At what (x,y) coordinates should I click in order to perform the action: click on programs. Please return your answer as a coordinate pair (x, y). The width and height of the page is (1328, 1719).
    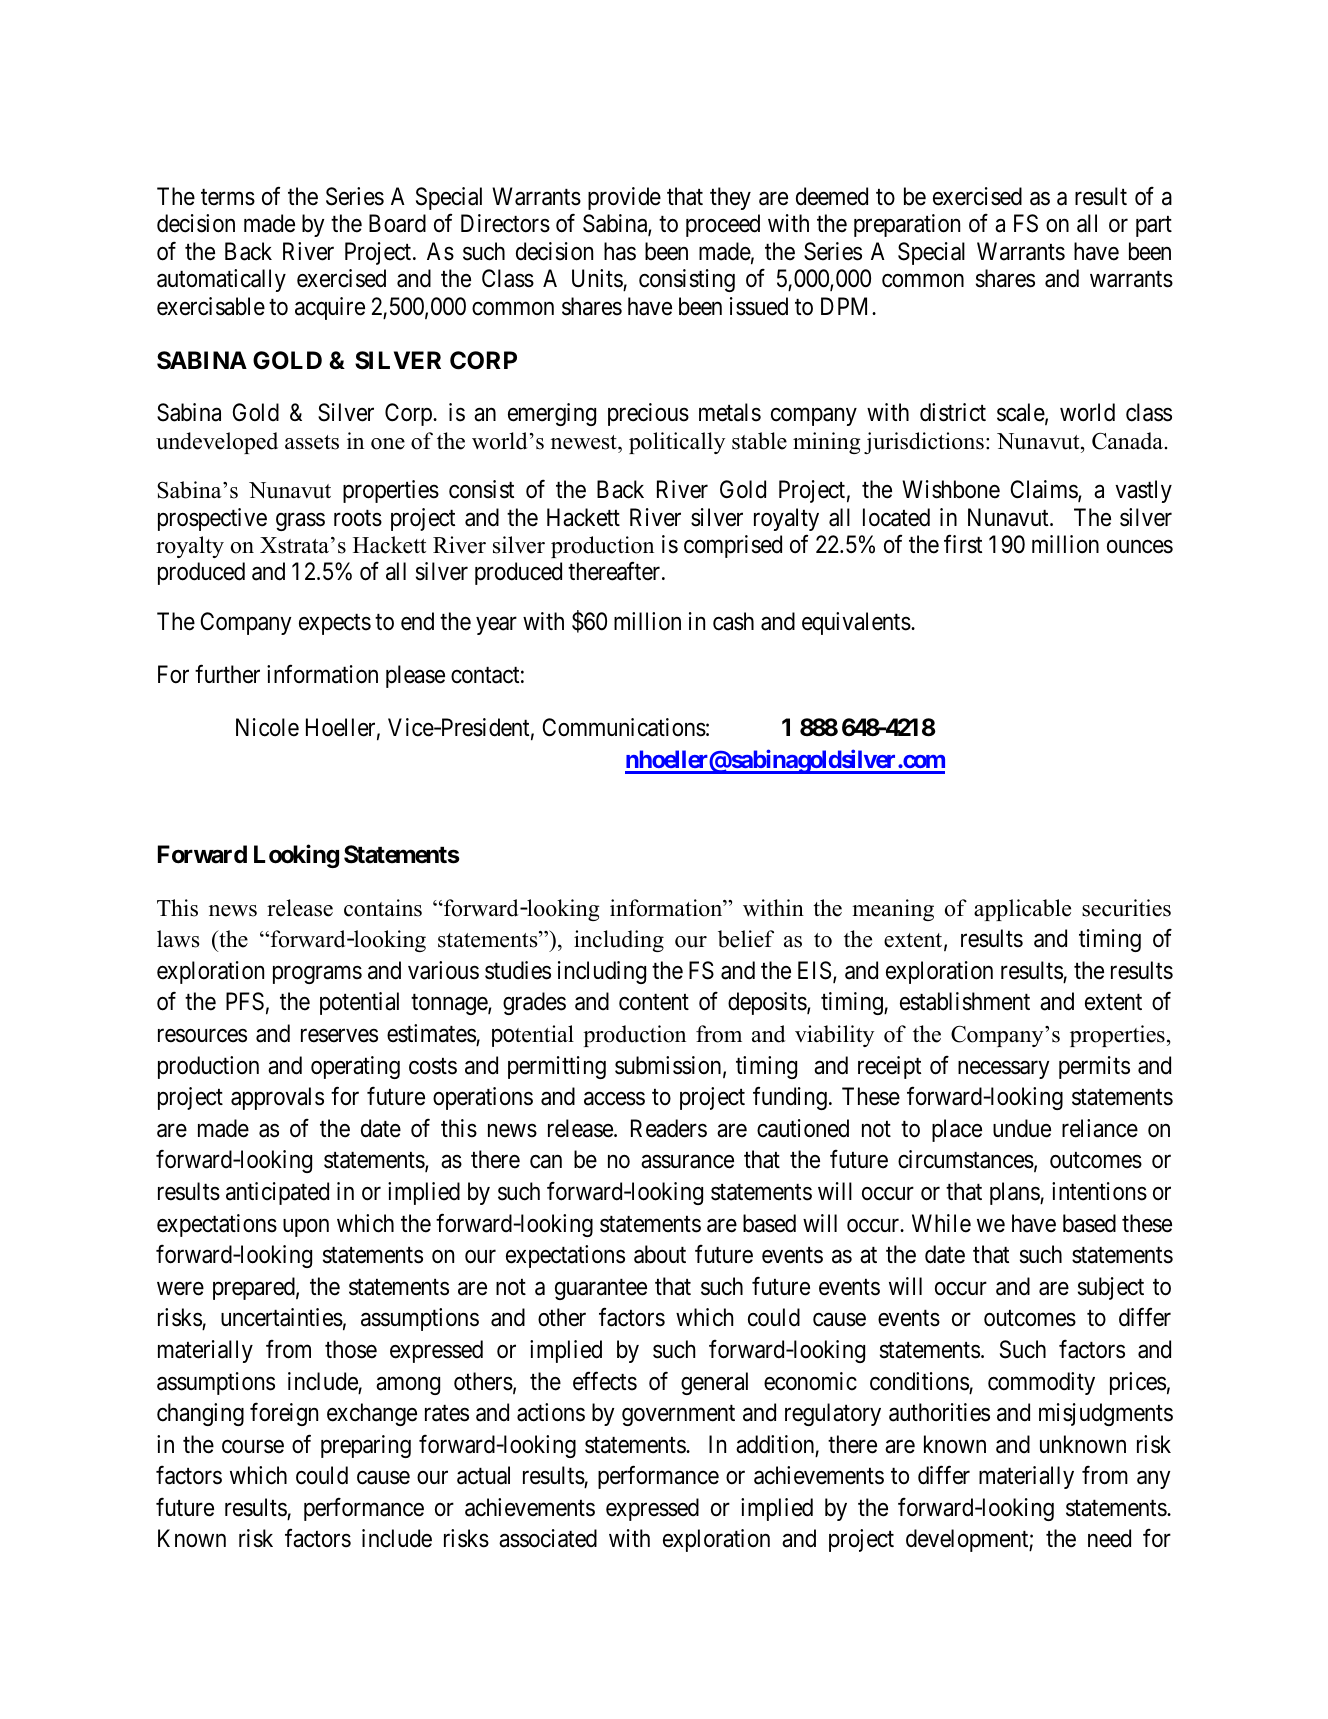
    Looking at the image, I should click on (317, 975).
